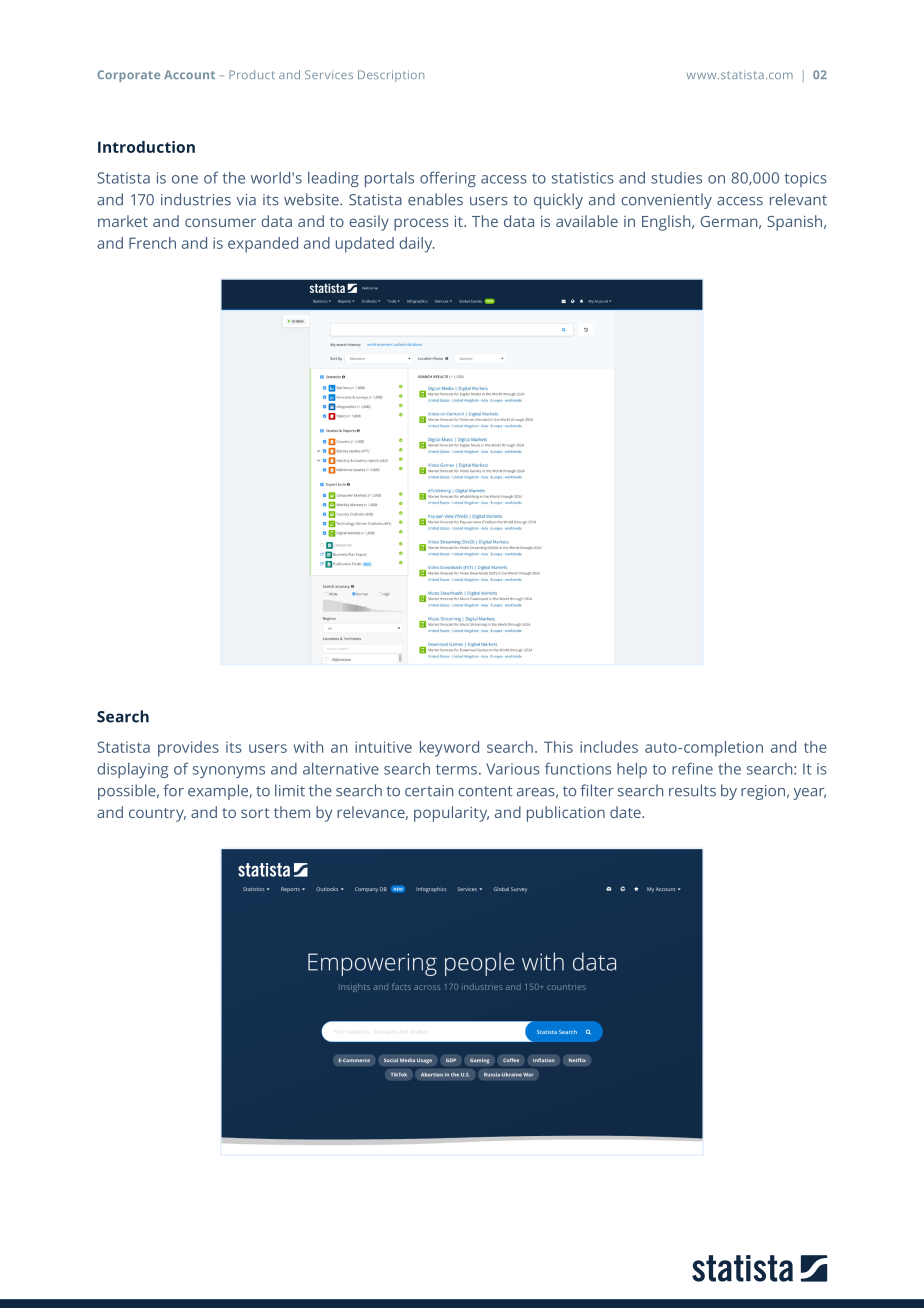 This document has width=924, height=1308. I want to click on for, so click(173, 790).
